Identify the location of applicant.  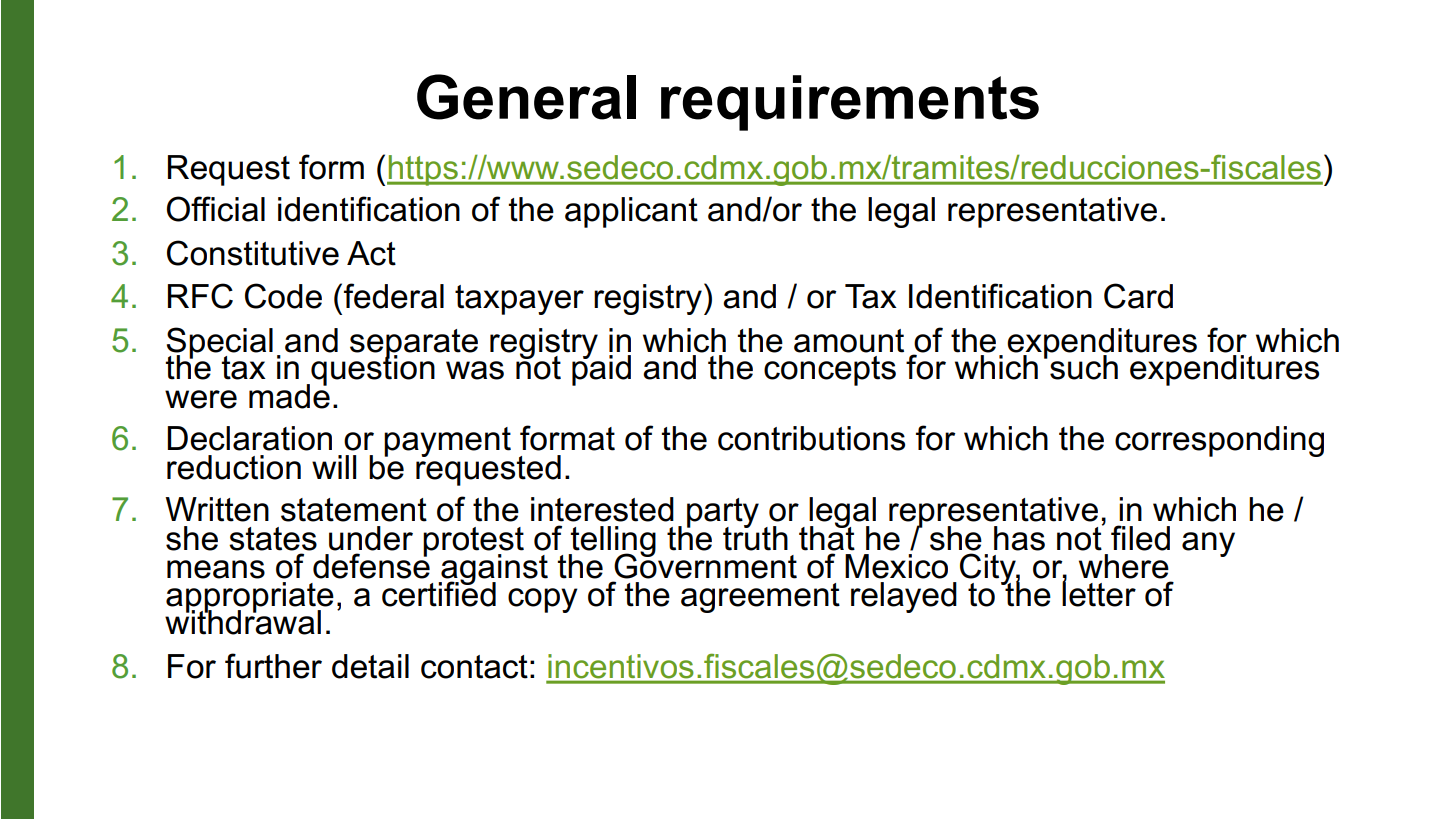
(631, 212).
